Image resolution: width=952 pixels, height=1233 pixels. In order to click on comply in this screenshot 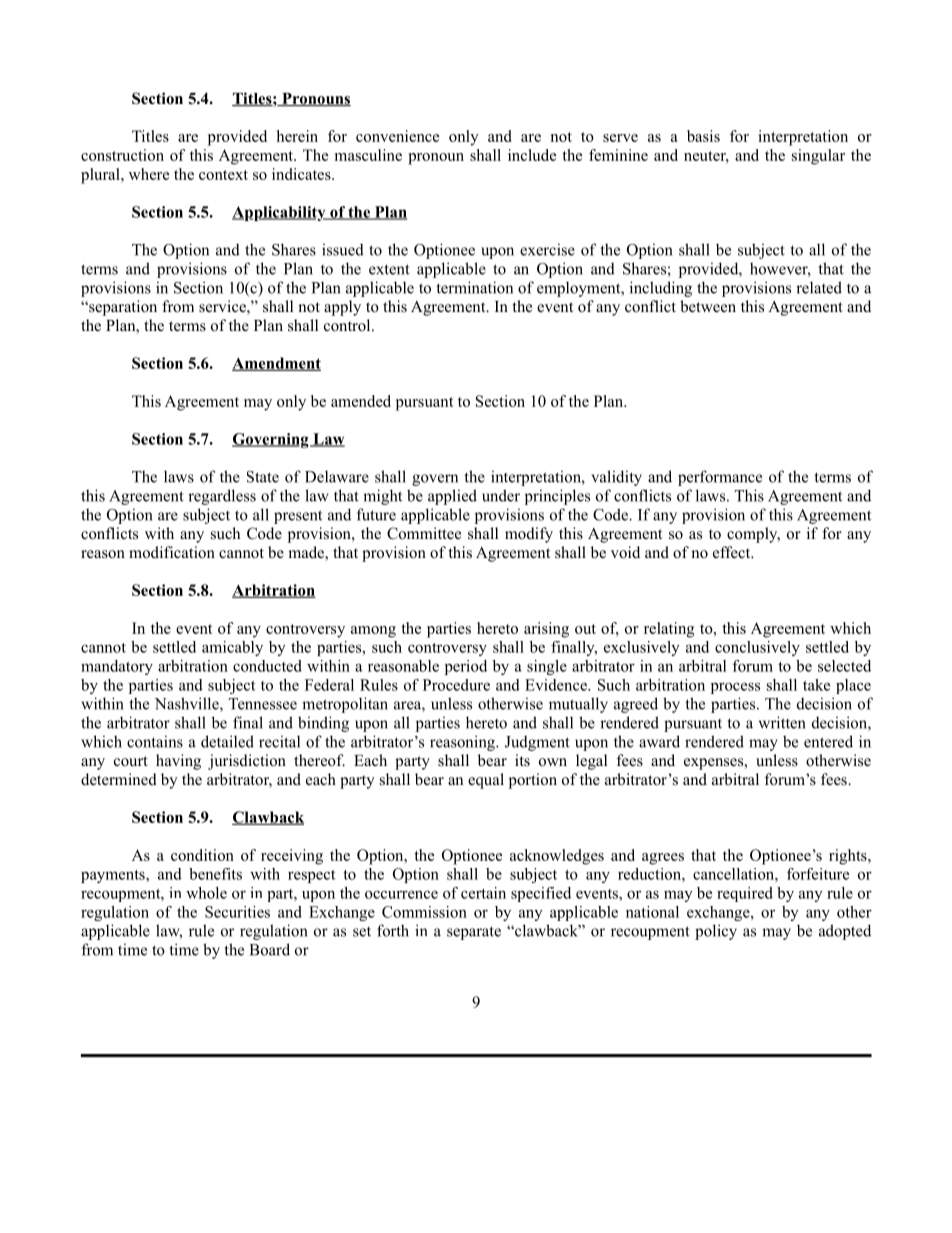, I will do `click(753, 535)`.
